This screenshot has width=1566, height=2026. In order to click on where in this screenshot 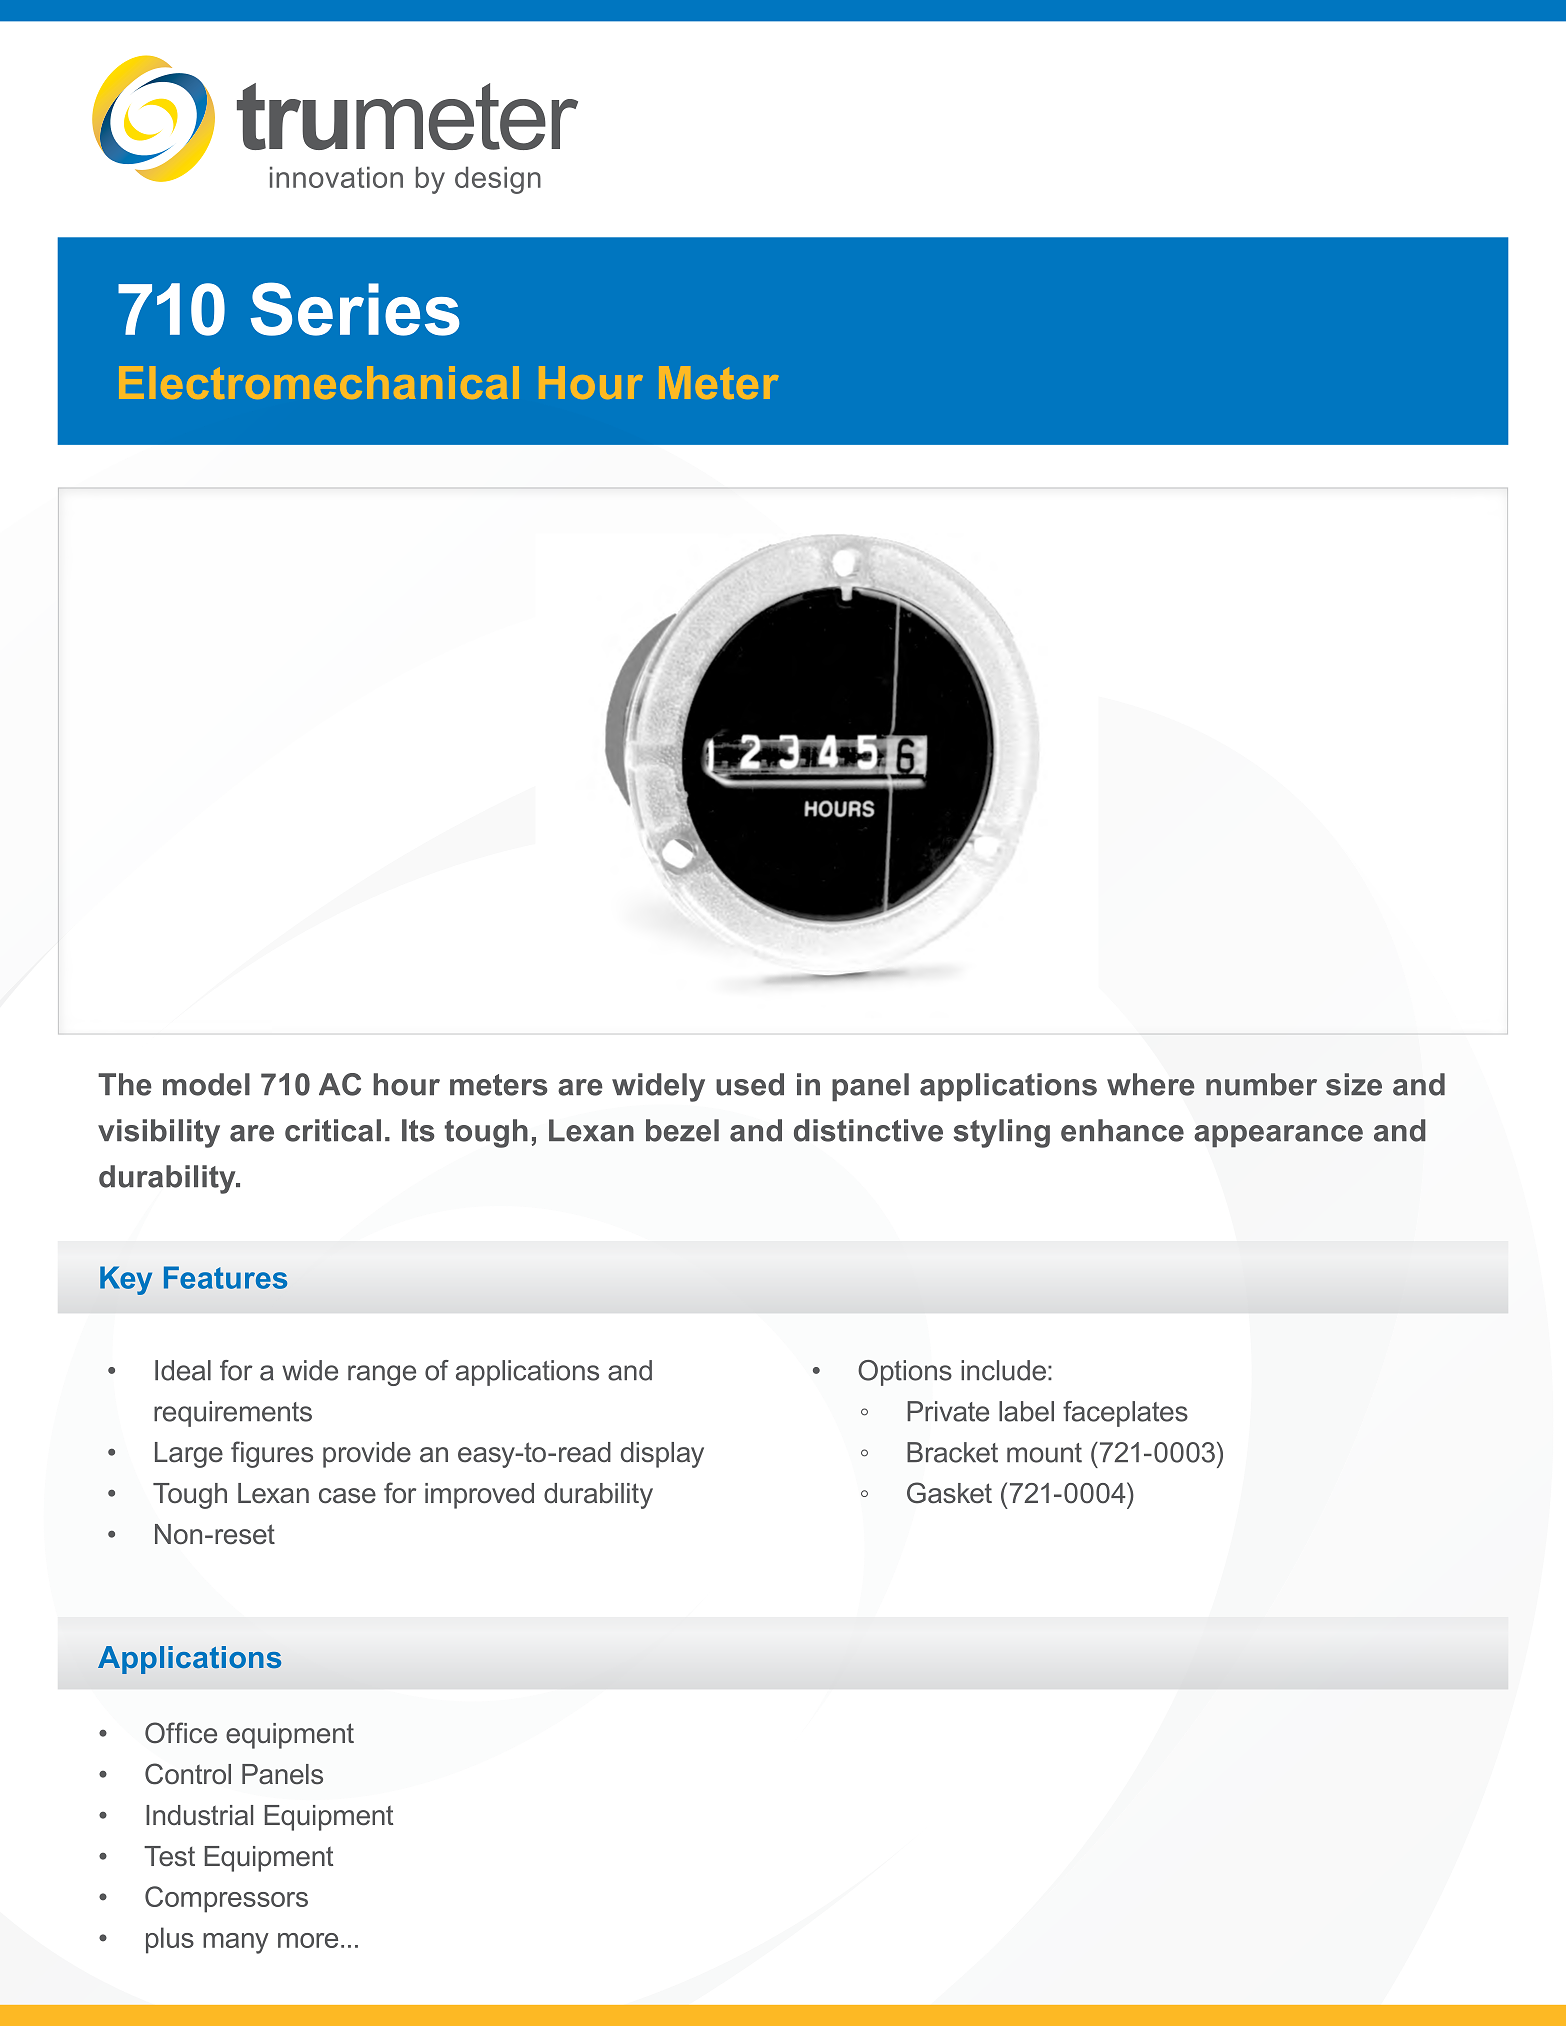, I will do `click(1151, 1084)`.
